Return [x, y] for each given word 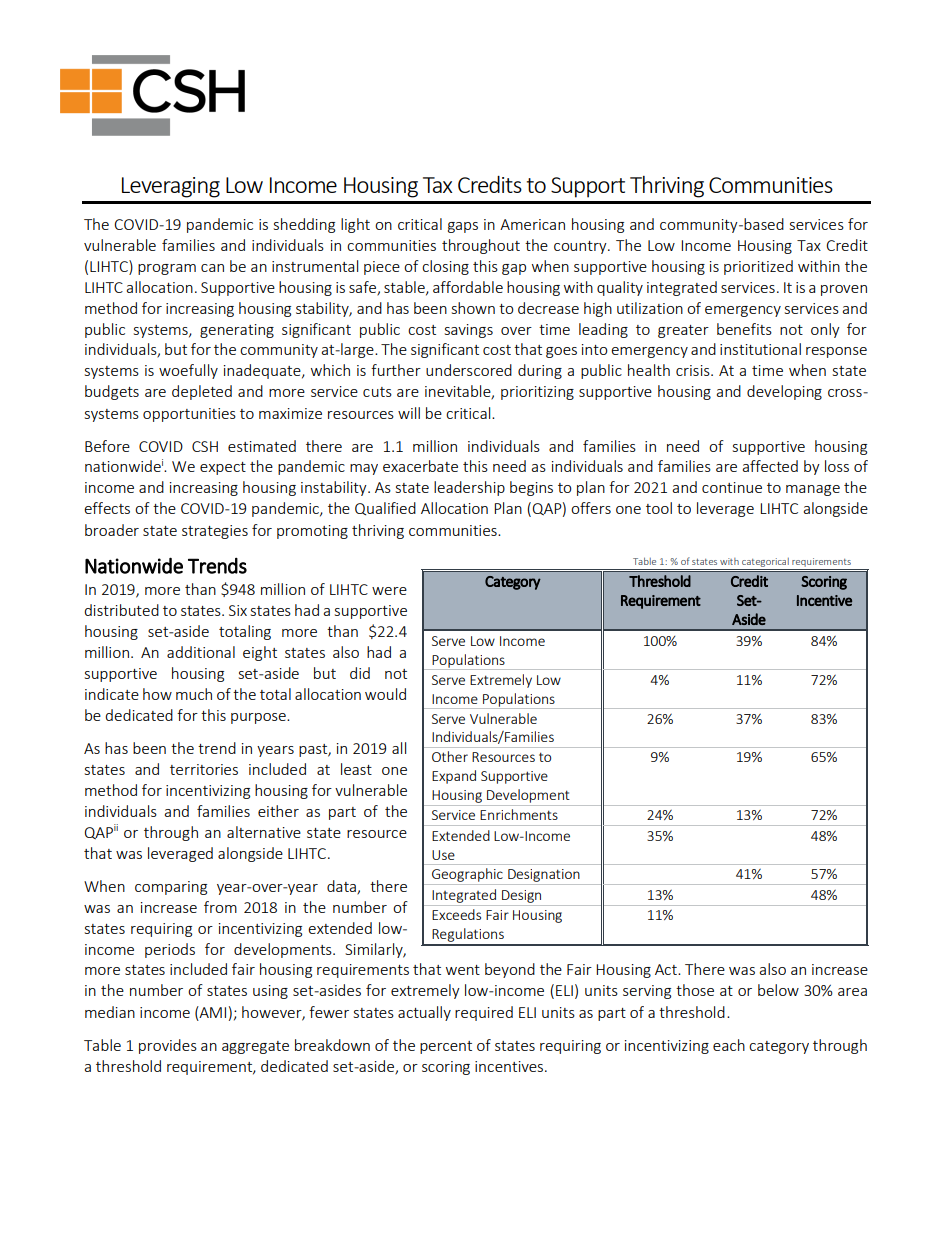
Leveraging [171, 187]
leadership [469, 488]
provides [168, 1046]
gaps [463, 227]
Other [450, 756]
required [484, 1013]
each [729, 1045]
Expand [454, 777]
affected [770, 466]
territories [204, 769]
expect [223, 468]
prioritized [758, 267]
